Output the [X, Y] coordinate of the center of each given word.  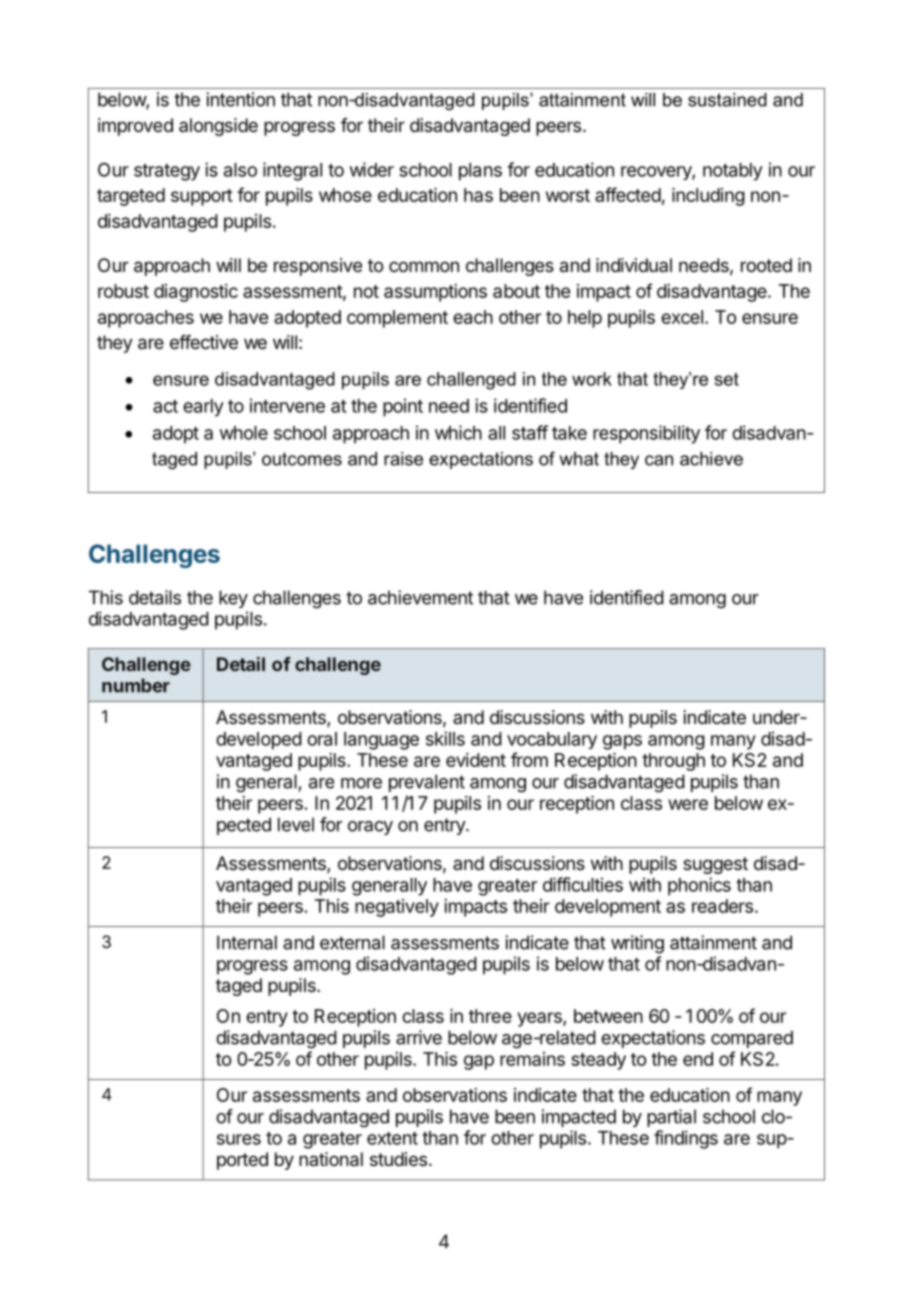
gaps [622, 742]
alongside [218, 127]
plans [480, 172]
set [727, 379]
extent [392, 1138]
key [233, 599]
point [403, 407]
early [203, 408]
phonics [699, 886]
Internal [247, 942]
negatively [397, 908]
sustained [727, 100]
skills [445, 738]
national [331, 1159]
